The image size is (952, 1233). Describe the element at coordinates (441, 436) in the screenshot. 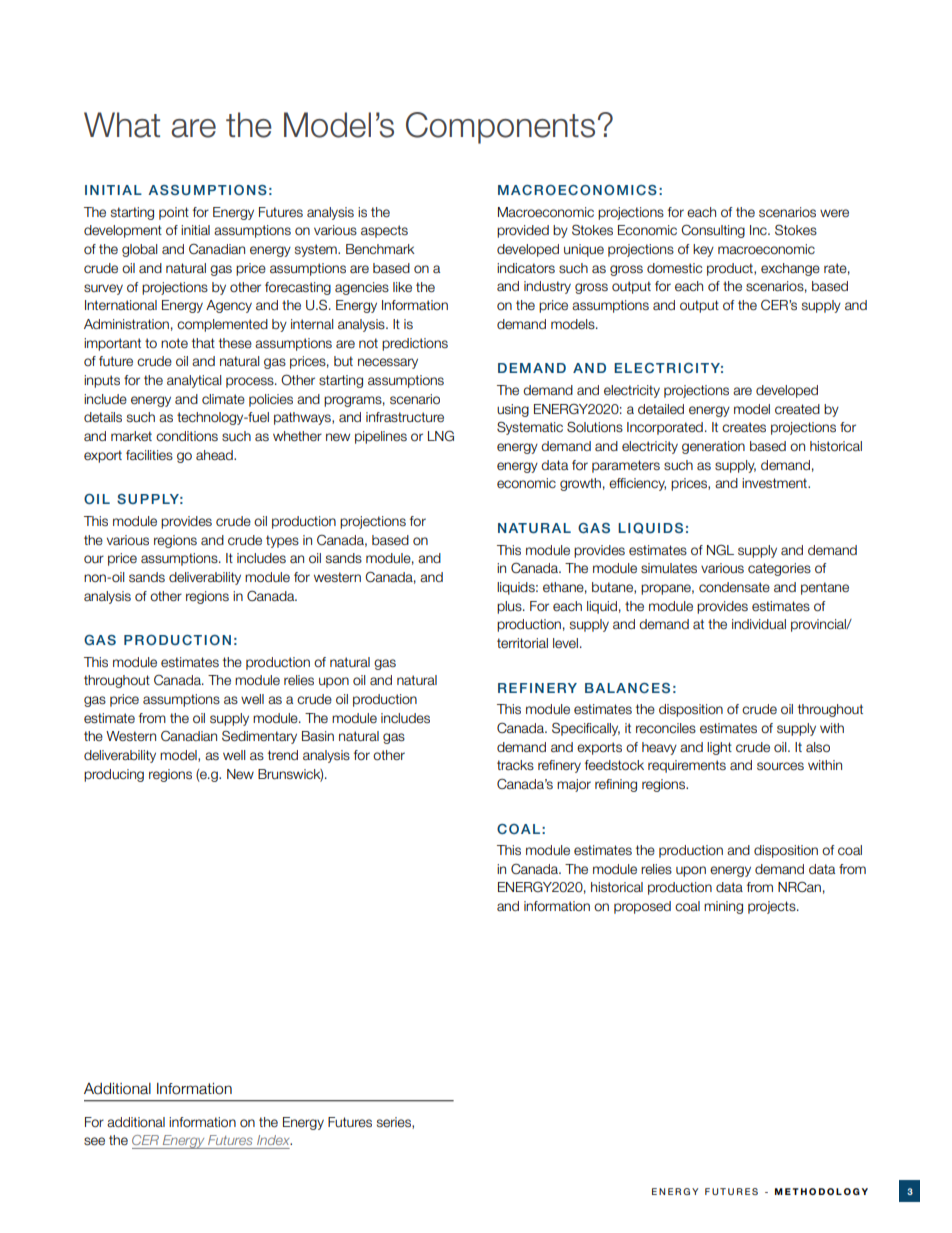

I see `LNG` at that location.
